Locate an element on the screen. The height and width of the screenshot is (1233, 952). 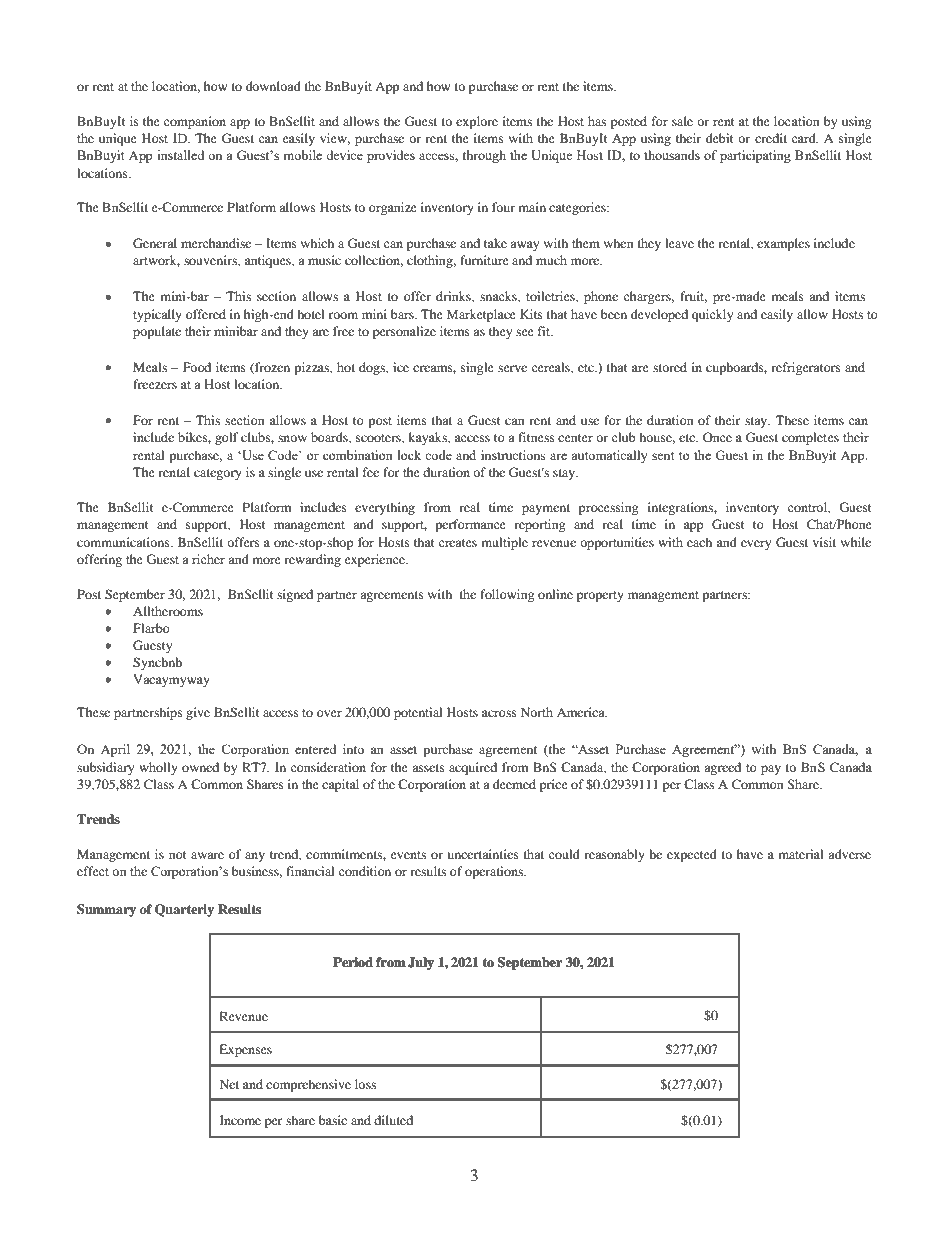
credit is located at coordinates (771, 138).
